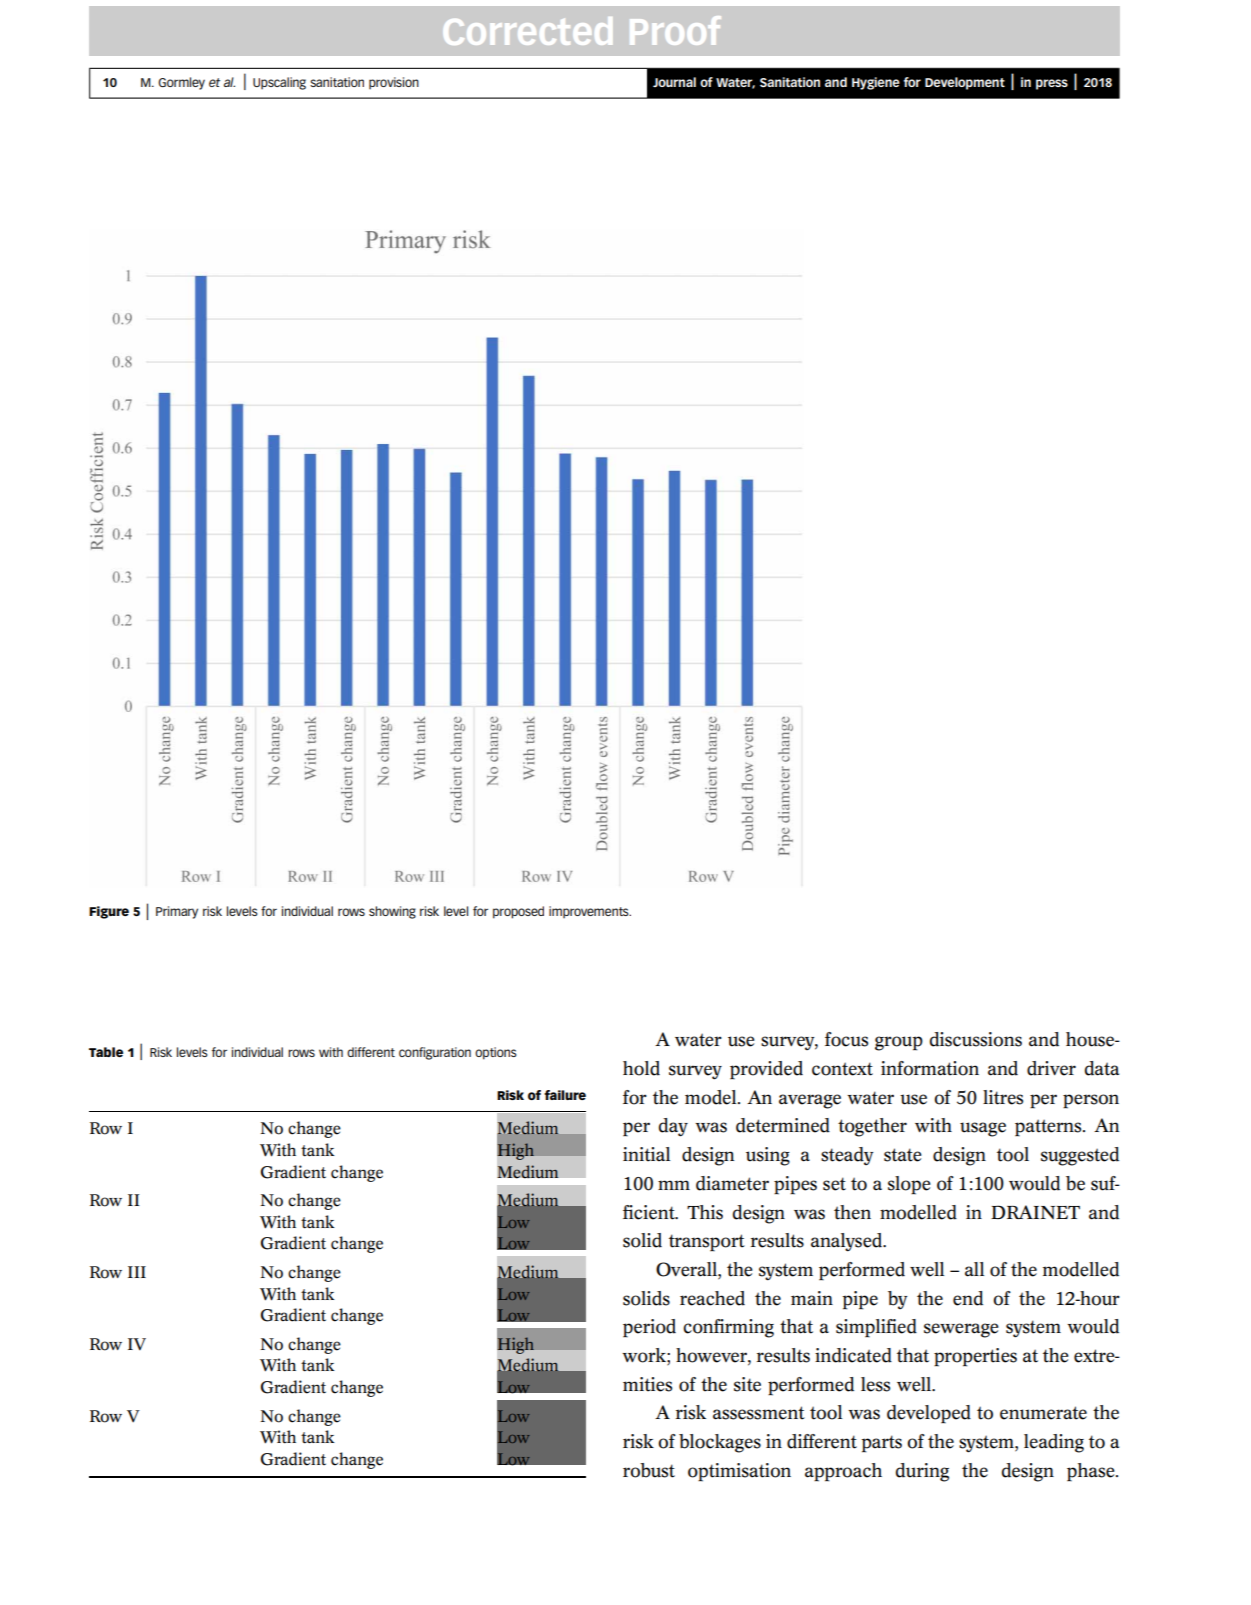  What do you see at coordinates (674, 82) in the screenshot?
I see `Journal` at bounding box center [674, 82].
